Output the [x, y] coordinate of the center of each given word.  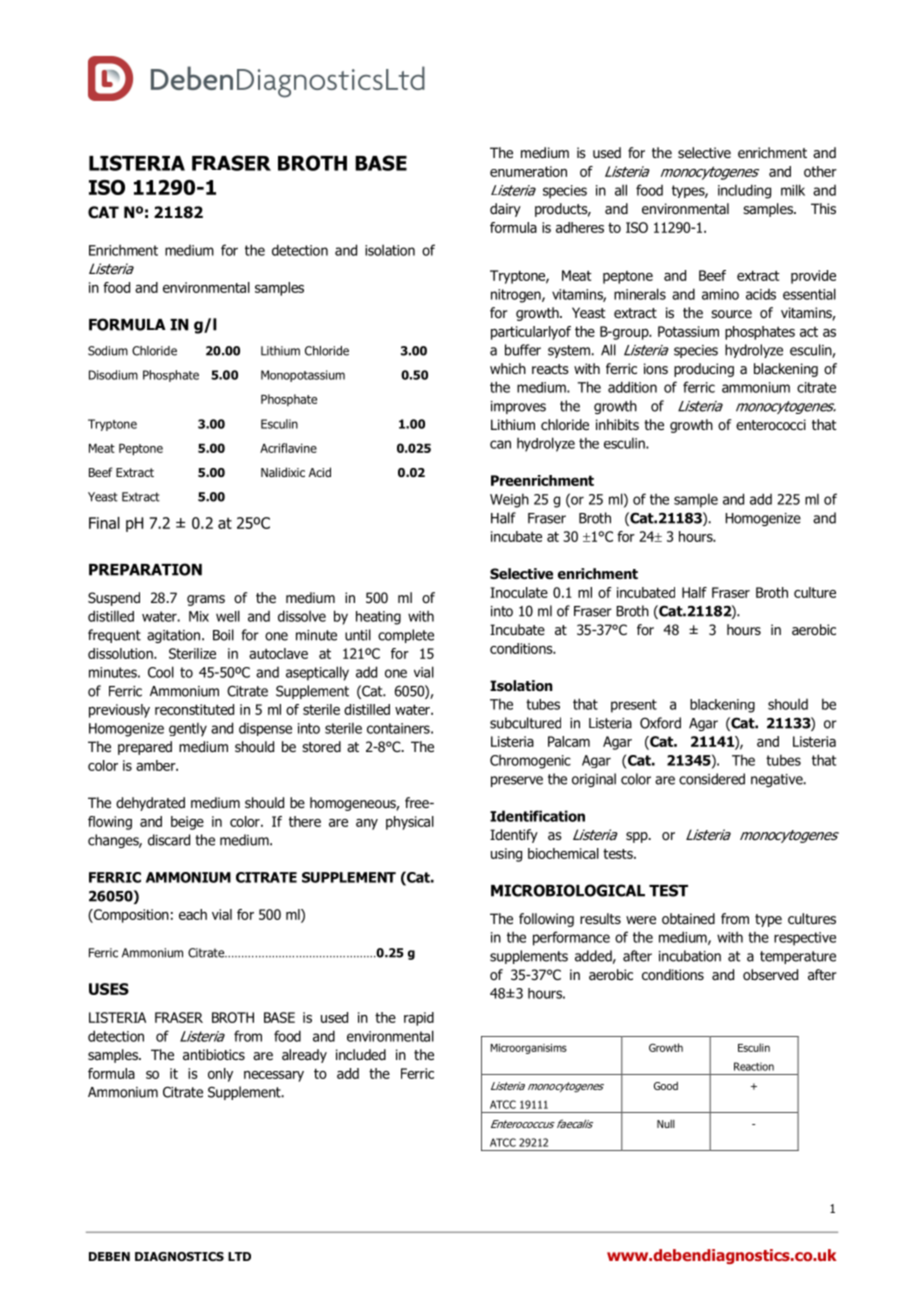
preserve [517, 781]
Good [666, 1086]
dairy [505, 210]
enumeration [528, 171]
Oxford [660, 723]
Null [666, 1124]
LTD [239, 1256]
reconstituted [194, 709]
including [744, 191]
